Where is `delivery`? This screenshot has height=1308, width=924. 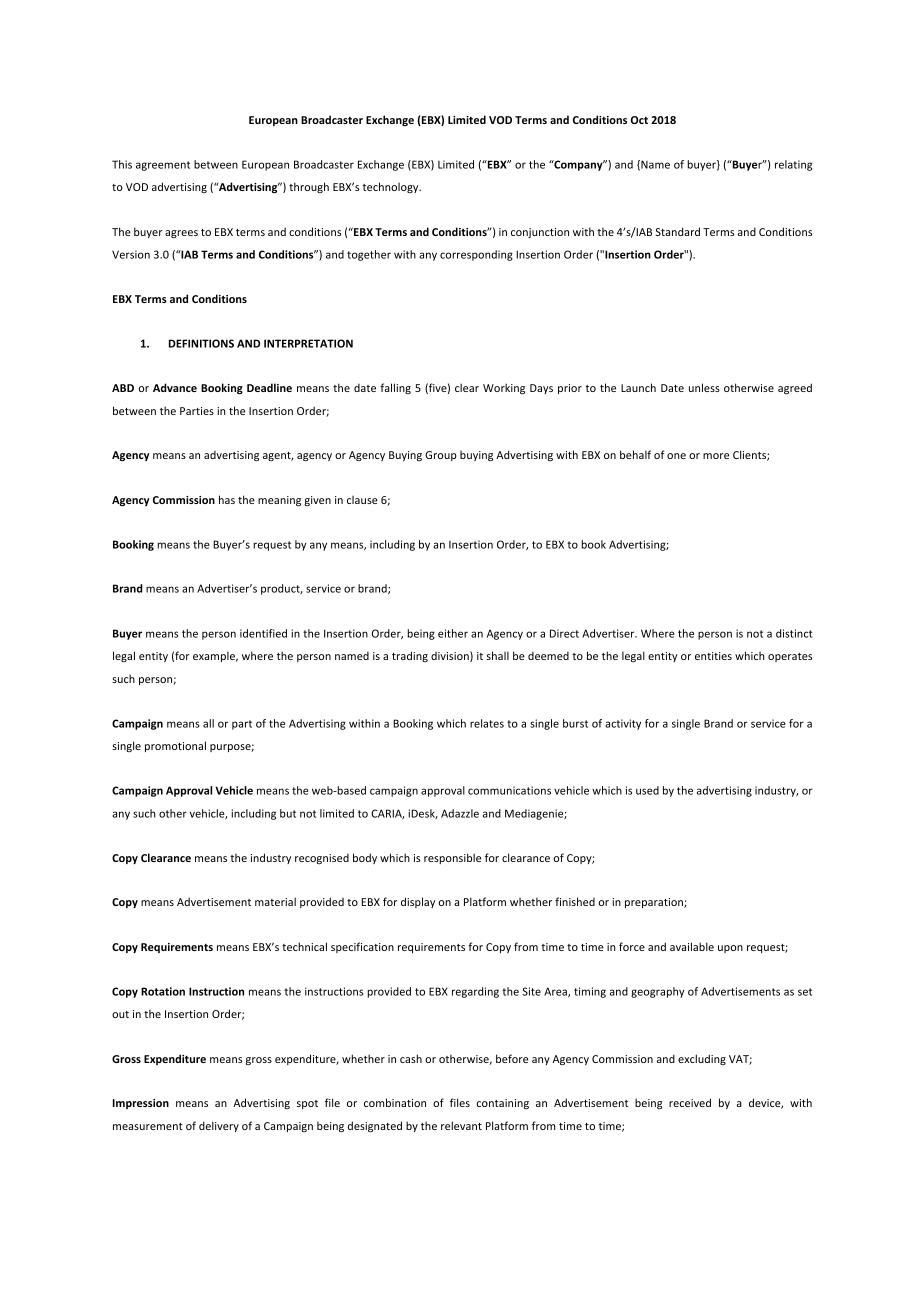 delivery is located at coordinates (219, 1126).
